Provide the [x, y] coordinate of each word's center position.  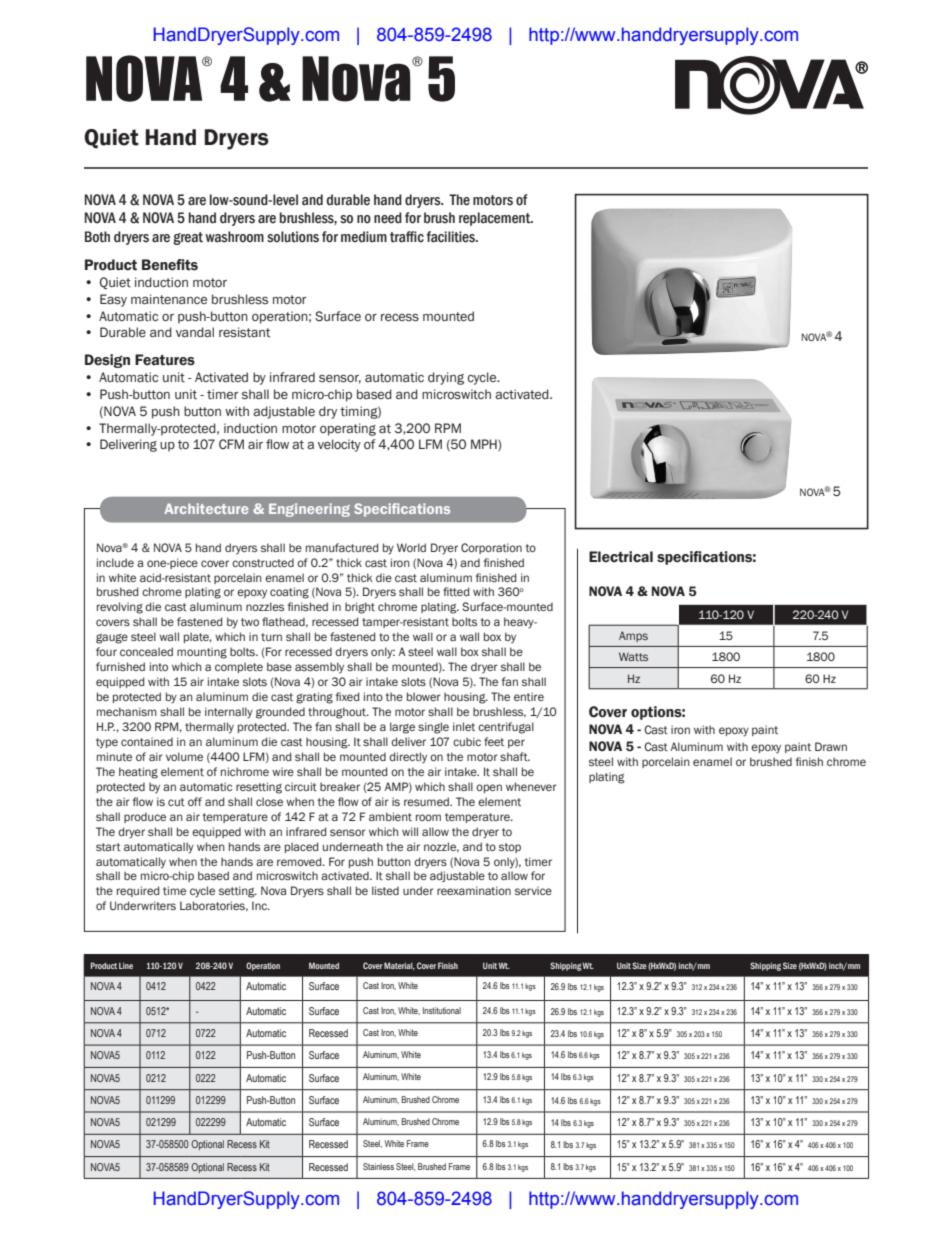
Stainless [378, 1166]
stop [510, 848]
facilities [451, 237]
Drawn [831, 746]
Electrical [621, 557]
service [533, 890]
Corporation [491, 548]
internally [229, 713]
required [138, 891]
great [188, 238]
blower [423, 696]
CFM [231, 444]
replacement [496, 219]
